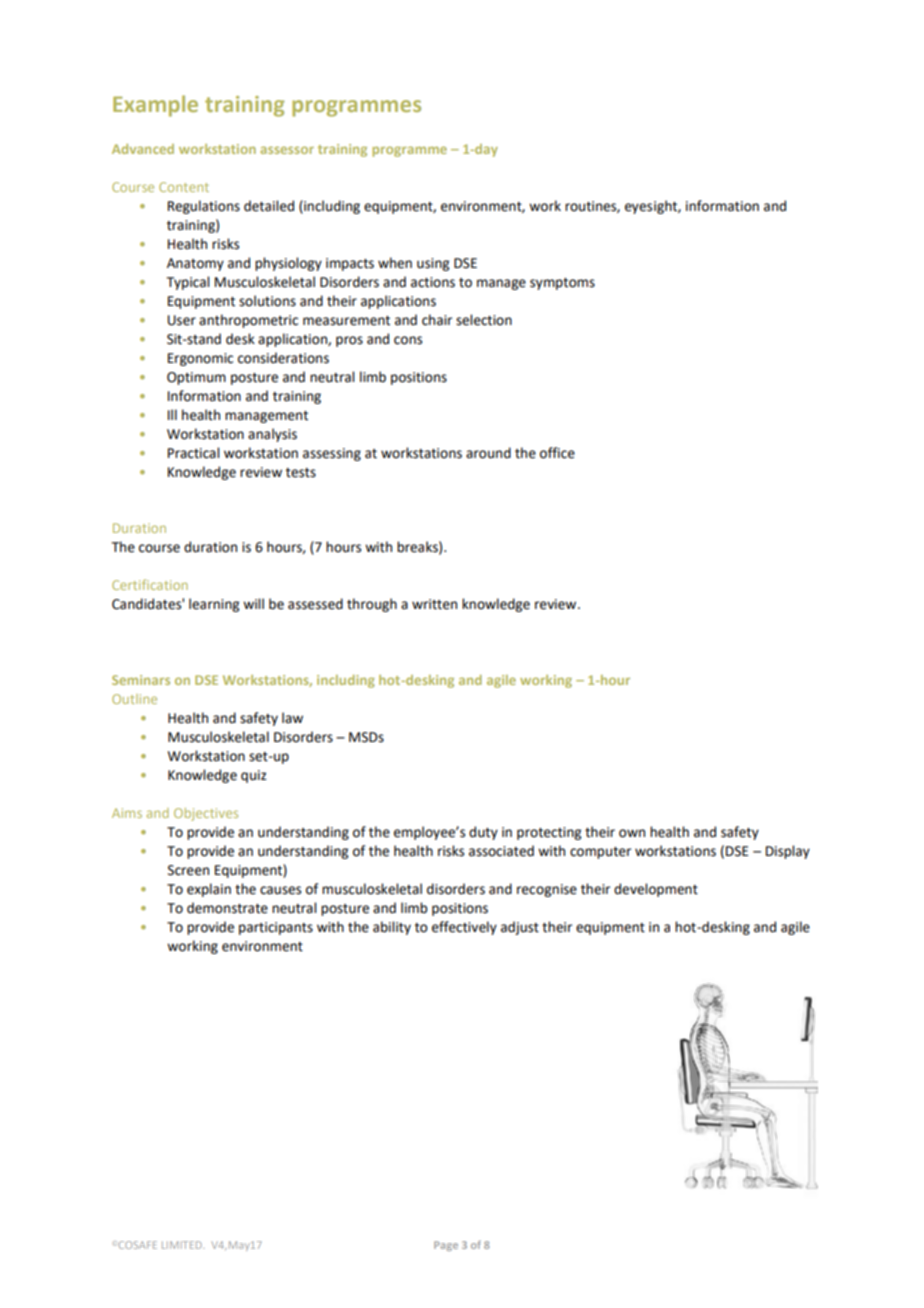 The image size is (924, 1308). Describe the element at coordinates (632, 833) in the page. I see `own` at that location.
